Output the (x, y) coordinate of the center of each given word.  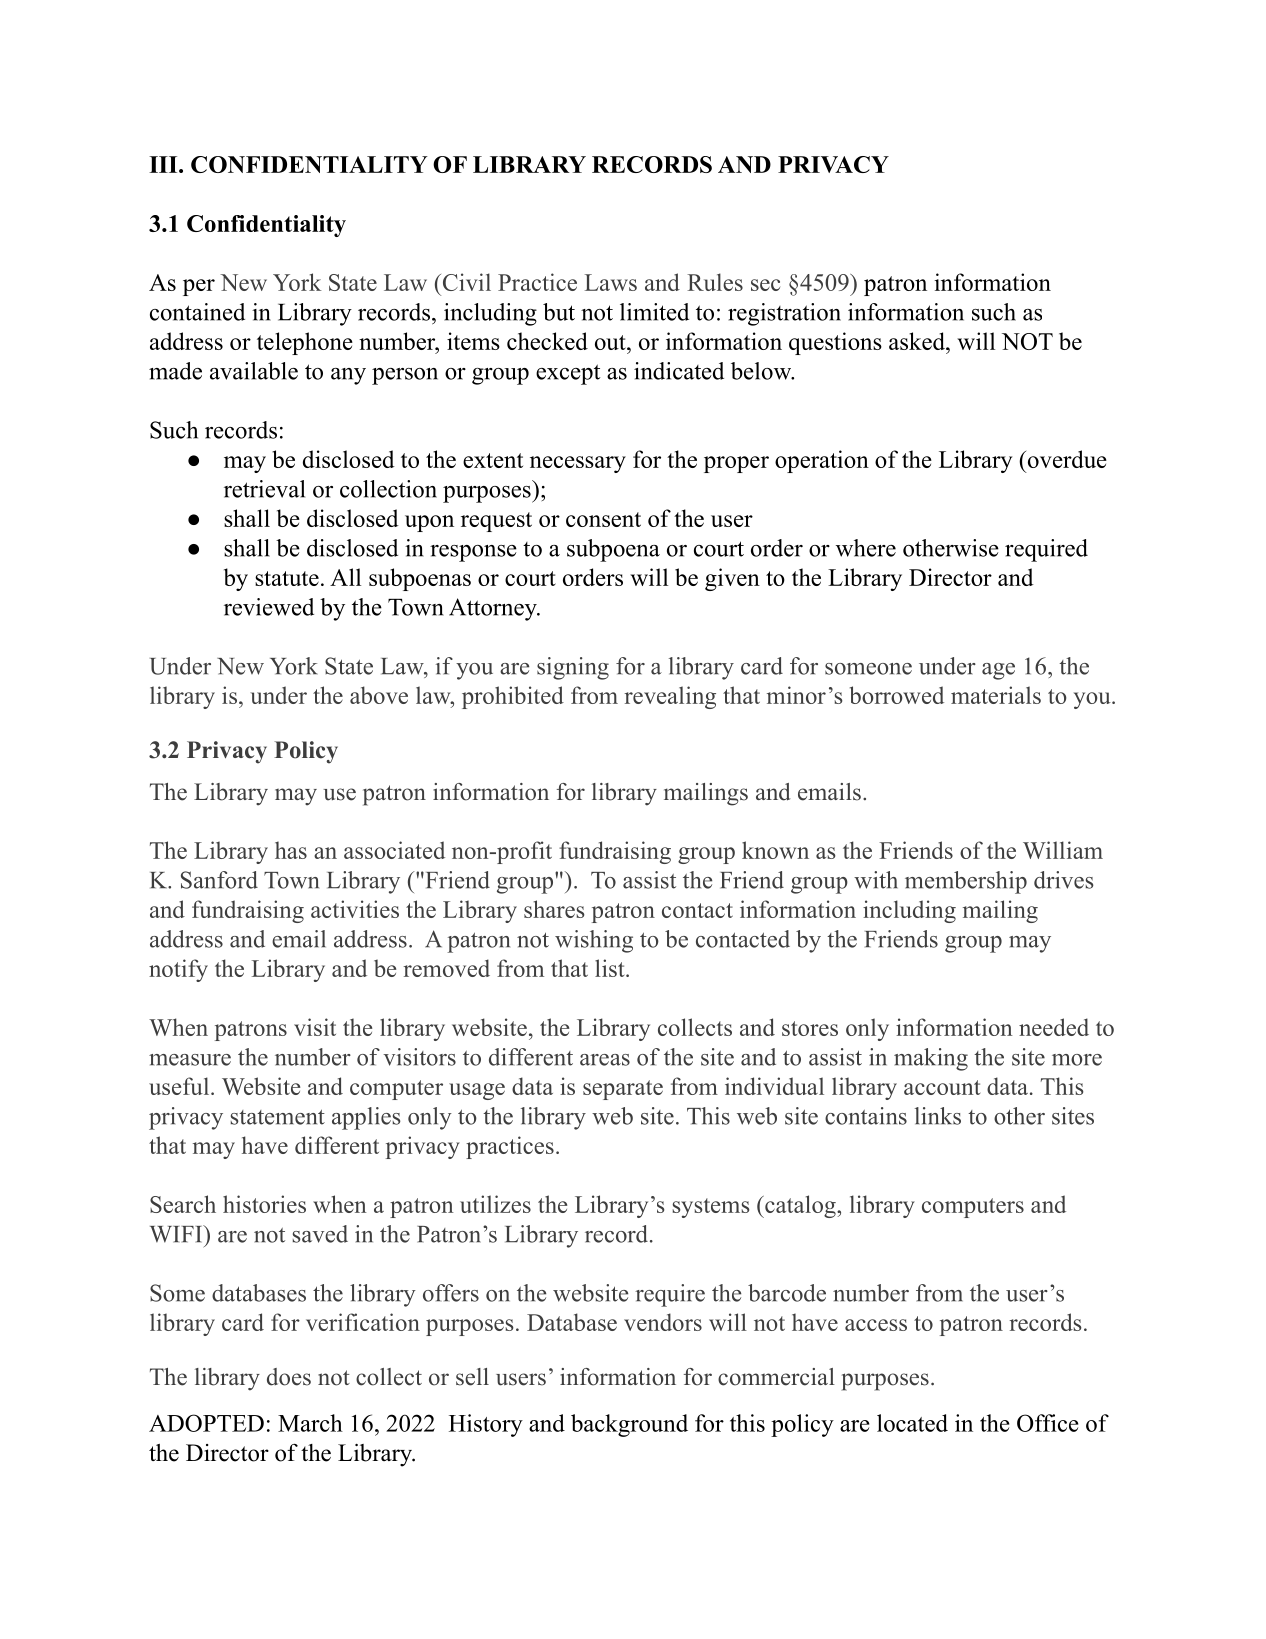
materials (996, 695)
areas (605, 1060)
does (289, 1377)
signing (573, 668)
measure (190, 1060)
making (931, 1059)
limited (654, 312)
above (379, 695)
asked (918, 341)
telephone (305, 343)
